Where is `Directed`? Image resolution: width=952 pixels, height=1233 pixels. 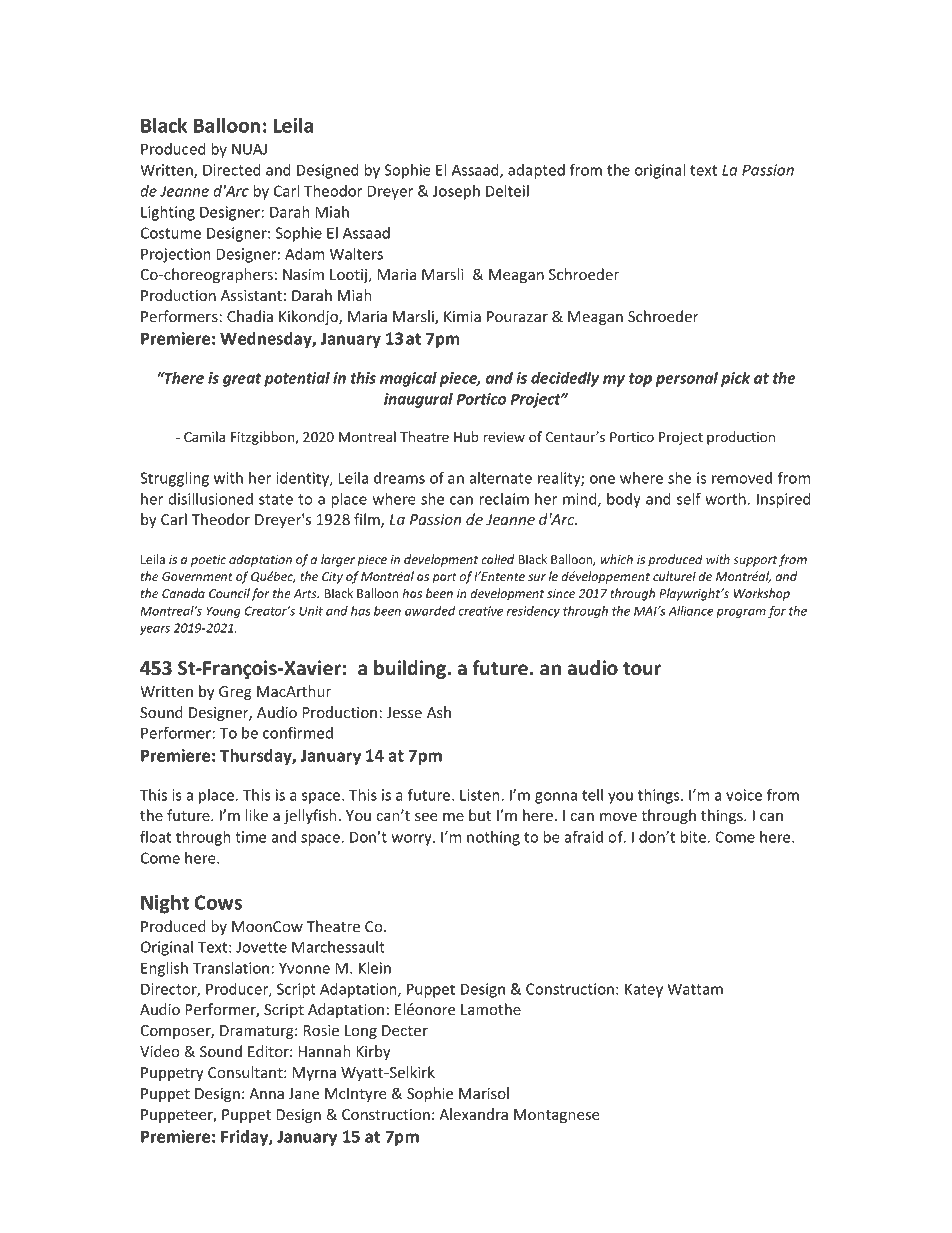
Directed is located at coordinates (232, 170).
